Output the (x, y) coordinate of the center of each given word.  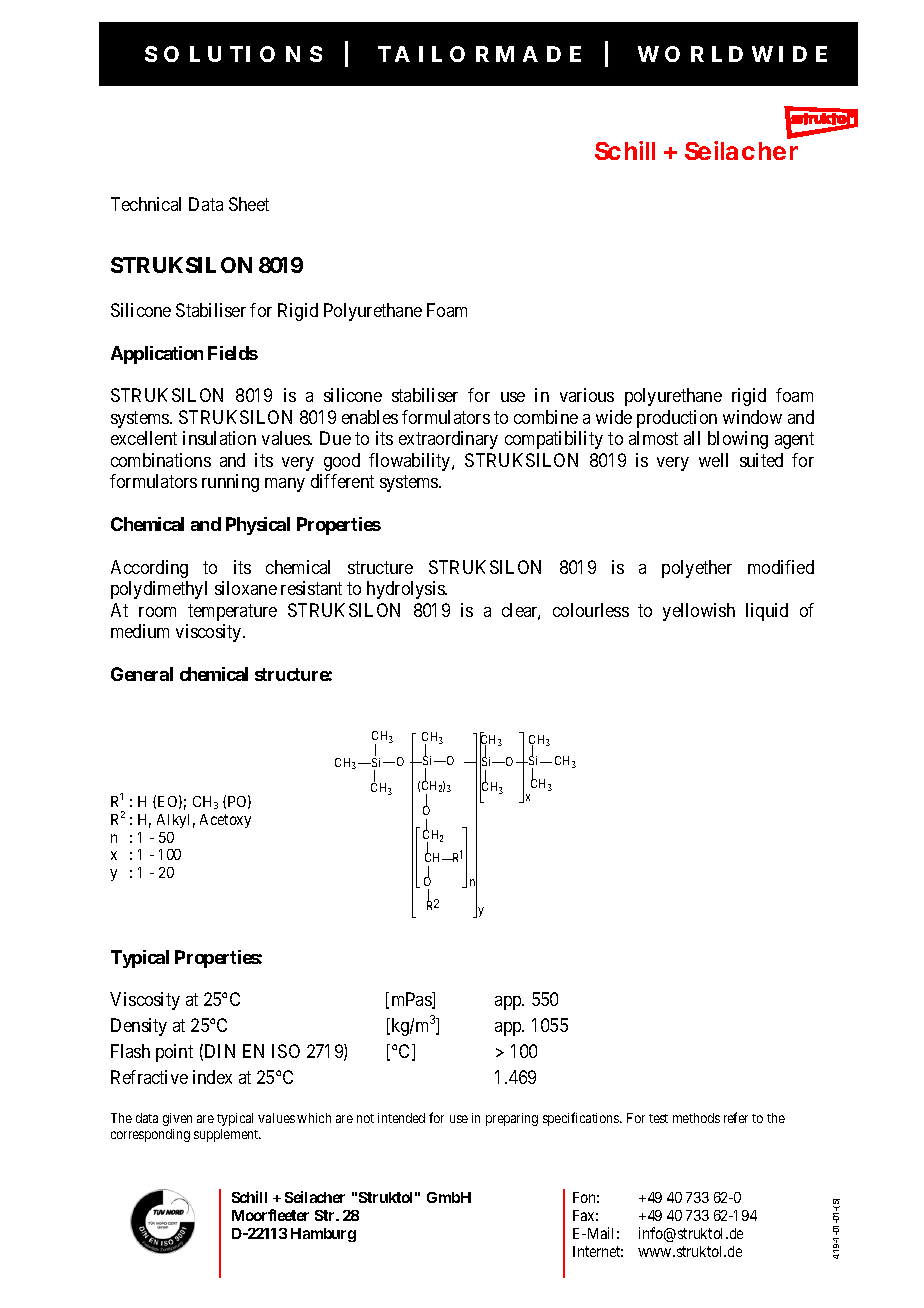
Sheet (249, 204)
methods (696, 1118)
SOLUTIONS (233, 54)
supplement (227, 1135)
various (587, 395)
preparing (512, 1119)
